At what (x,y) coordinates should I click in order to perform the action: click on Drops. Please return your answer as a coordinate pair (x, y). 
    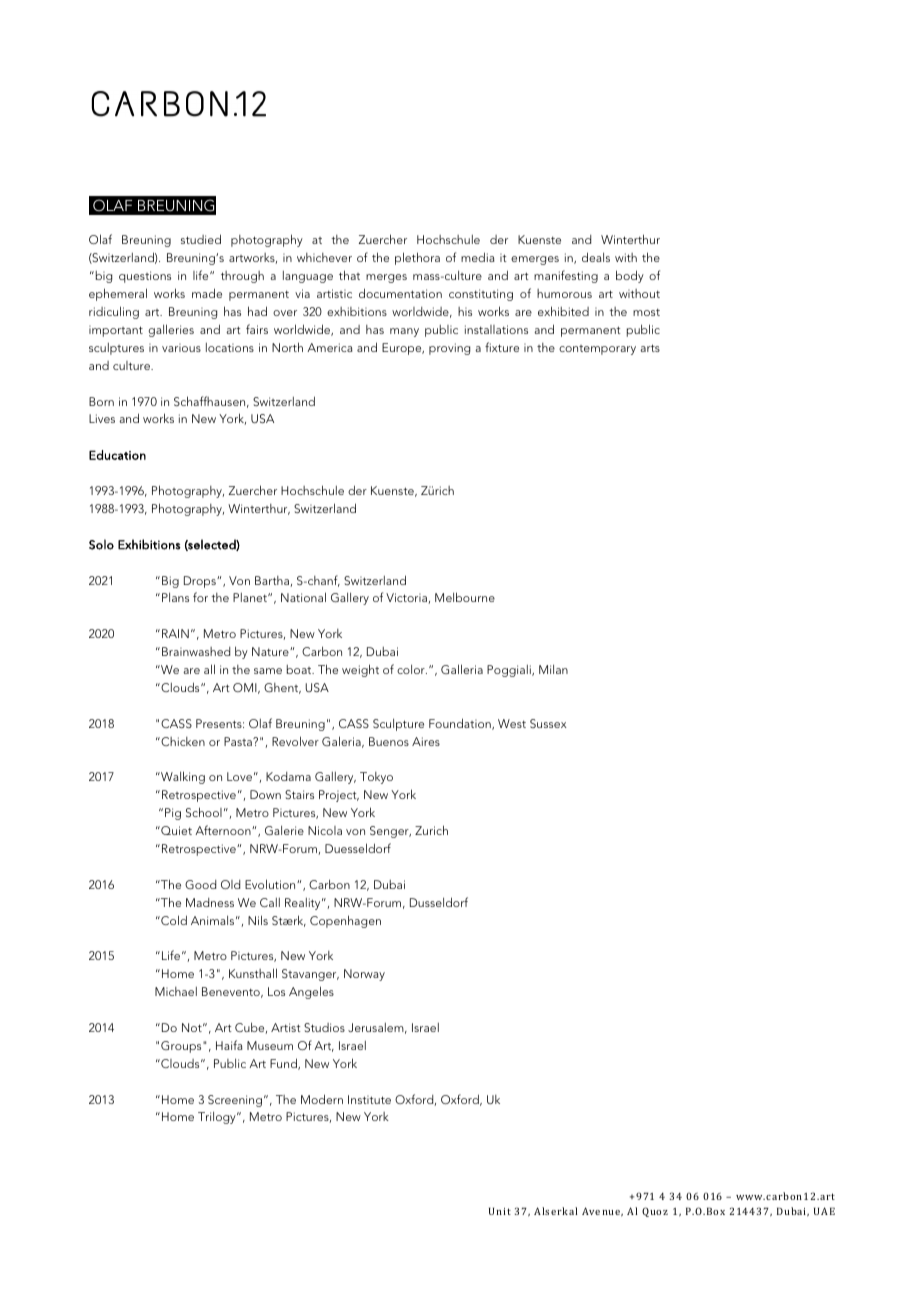
    Looking at the image, I should click on (201, 582).
